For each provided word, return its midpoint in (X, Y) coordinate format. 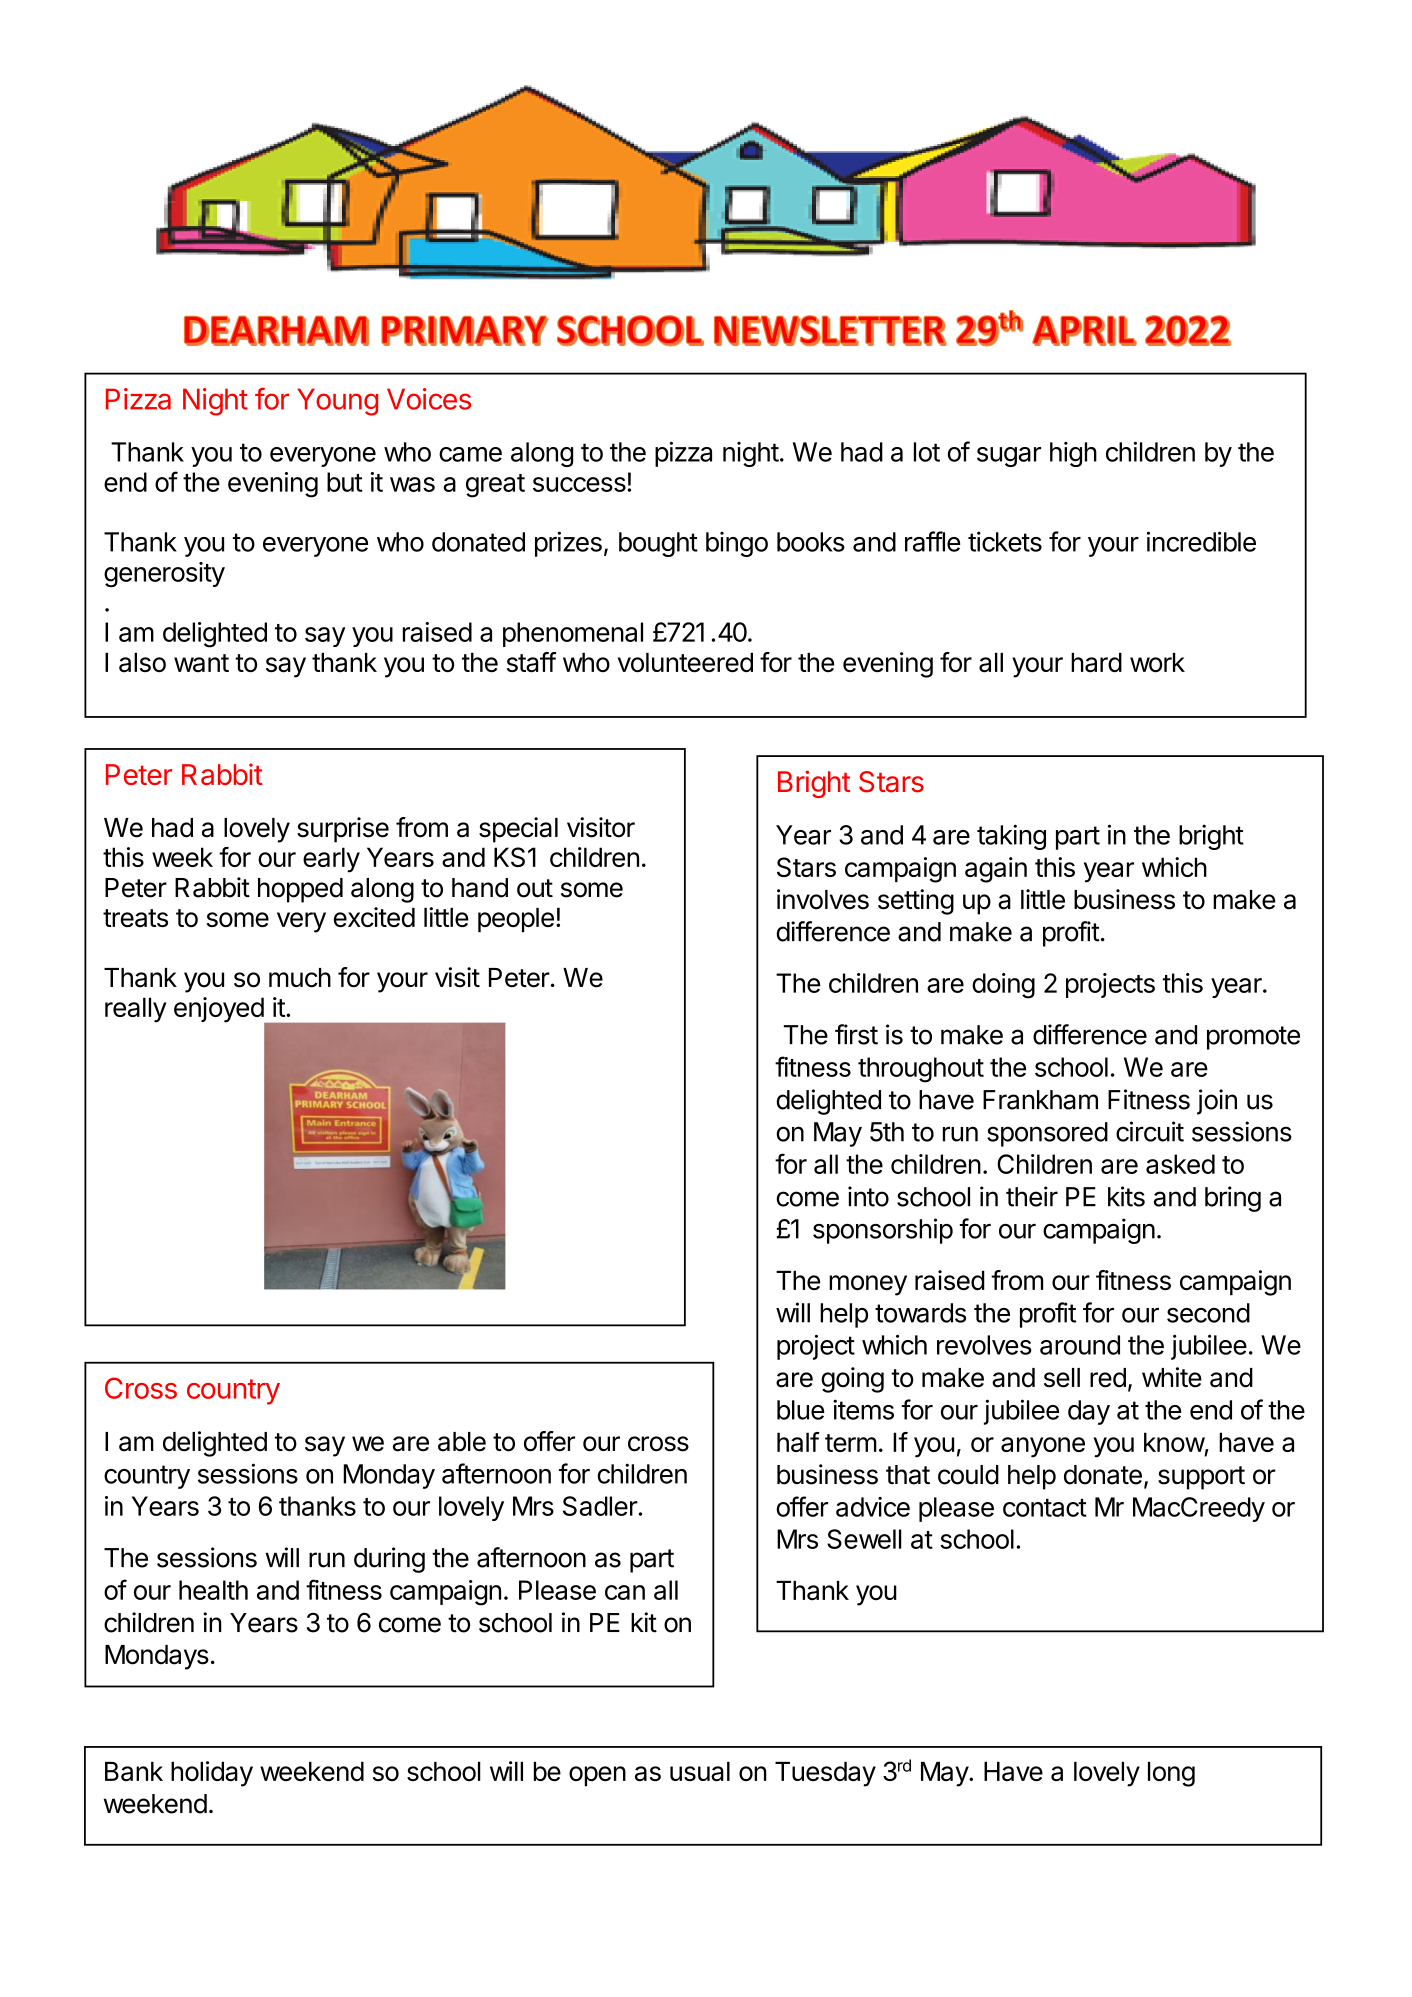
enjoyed (219, 1011)
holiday (212, 1774)
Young (337, 402)
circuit (1150, 1131)
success (579, 484)
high (1073, 454)
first (856, 1034)
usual (700, 1771)
